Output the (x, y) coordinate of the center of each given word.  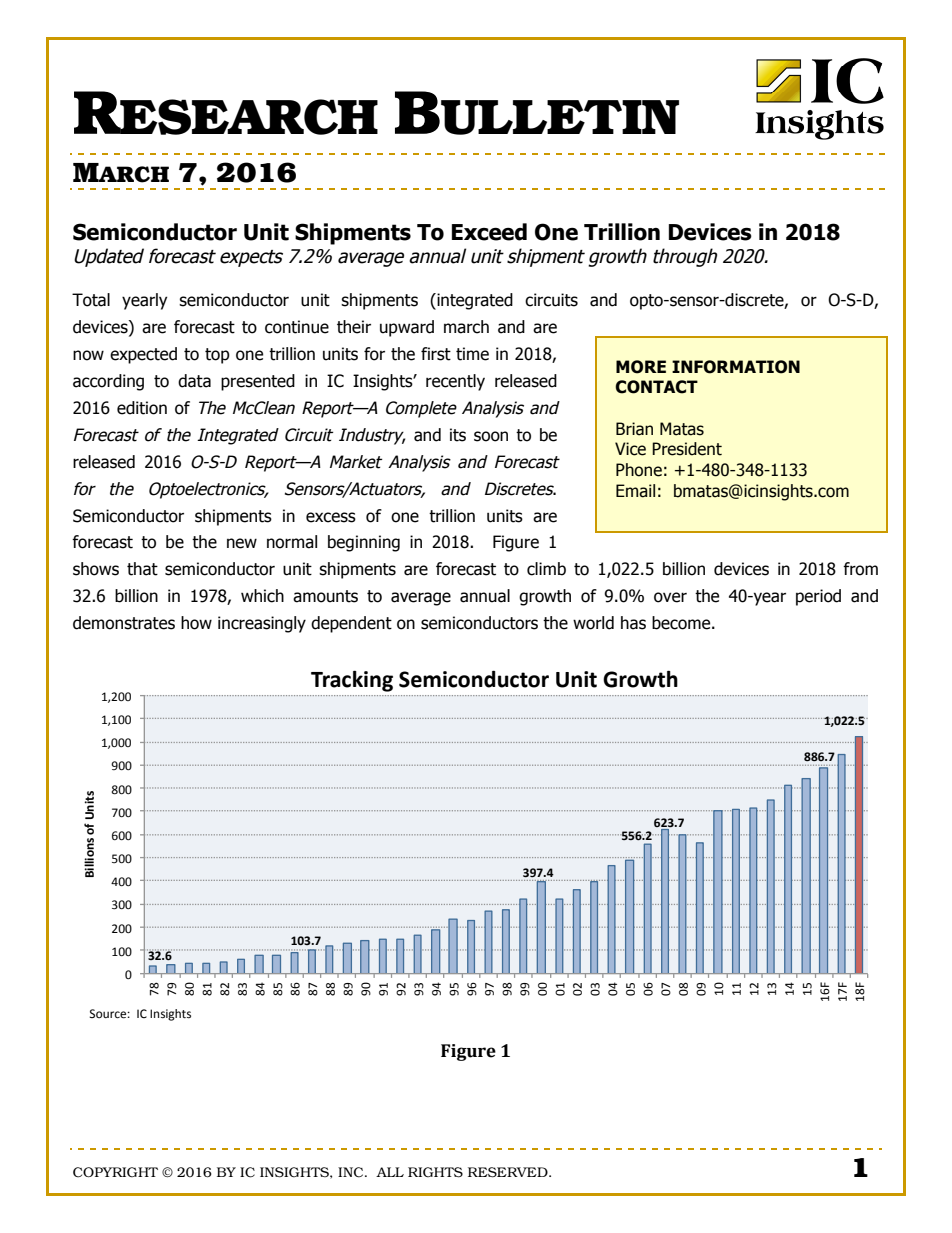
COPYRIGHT (115, 1172)
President (687, 449)
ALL (390, 1172)
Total (91, 300)
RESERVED (509, 1172)
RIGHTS (435, 1172)
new (242, 543)
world (593, 623)
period (818, 597)
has (633, 623)
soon (491, 436)
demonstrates (124, 623)
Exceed (489, 232)
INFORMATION (736, 367)
